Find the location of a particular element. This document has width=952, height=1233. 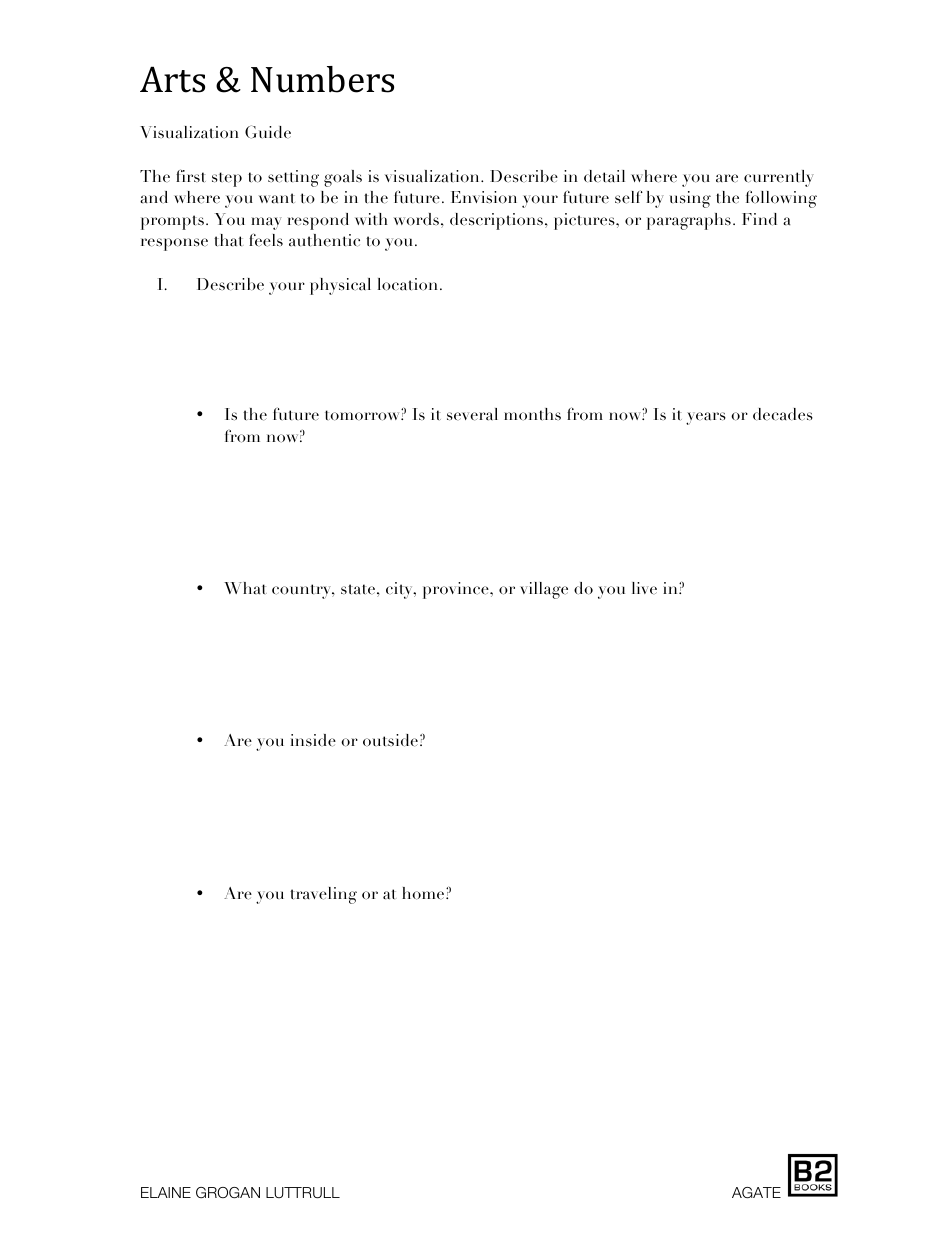

home is located at coordinates (424, 893).
